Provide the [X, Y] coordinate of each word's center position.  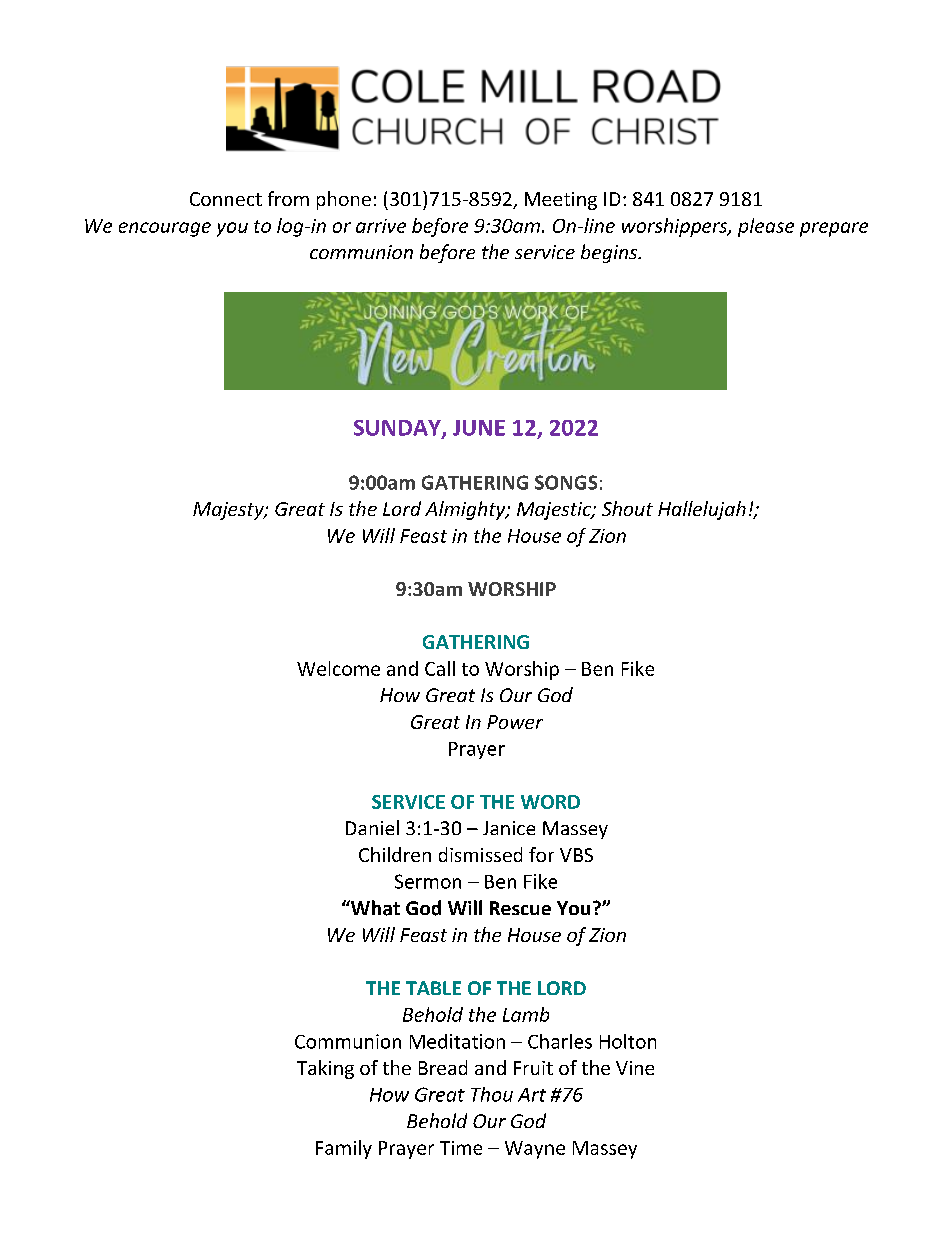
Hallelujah [702, 510]
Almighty [466, 510]
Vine [635, 1068]
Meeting [561, 201]
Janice [509, 828]
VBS [576, 855]
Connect [226, 199]
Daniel [372, 827]
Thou [492, 1094]
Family [344, 1149]
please [766, 227]
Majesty [229, 511]
